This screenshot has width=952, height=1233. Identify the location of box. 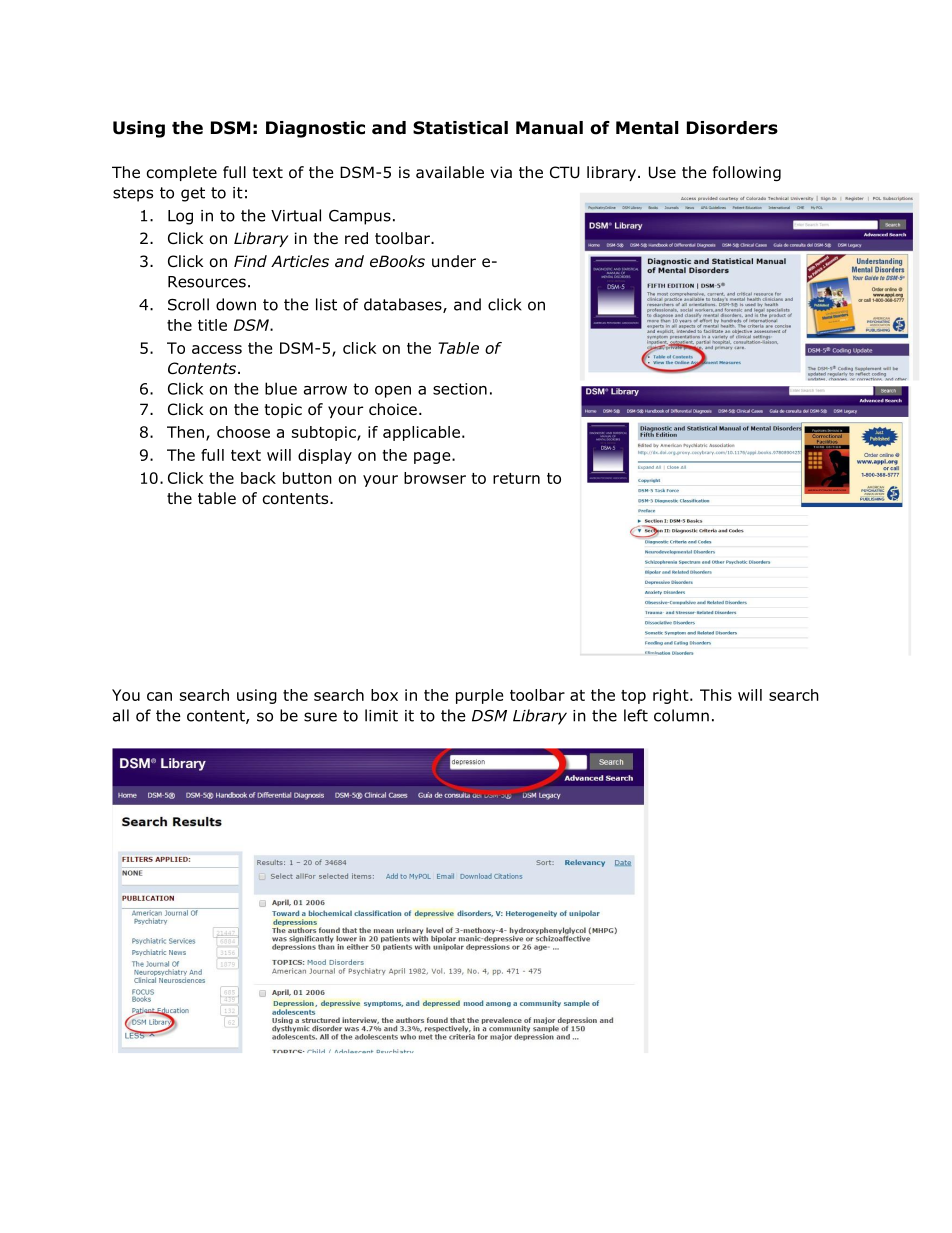
(384, 695).
